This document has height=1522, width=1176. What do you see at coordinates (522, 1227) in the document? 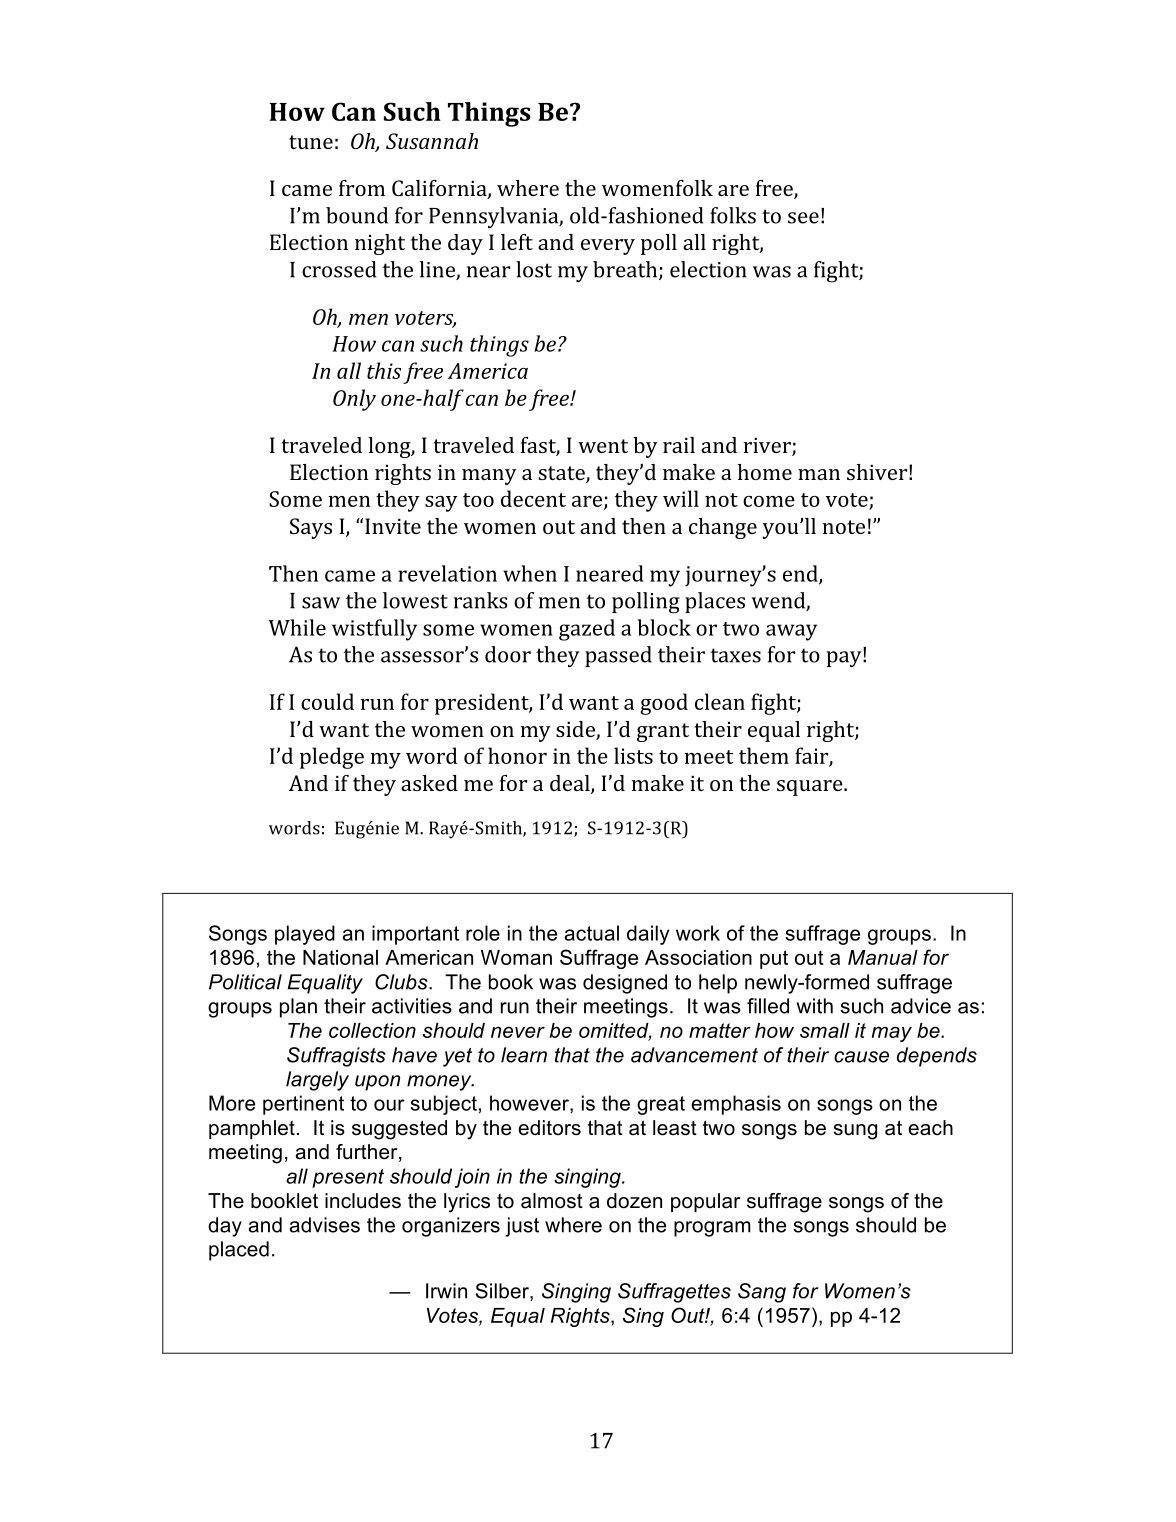
I see `just` at bounding box center [522, 1227].
